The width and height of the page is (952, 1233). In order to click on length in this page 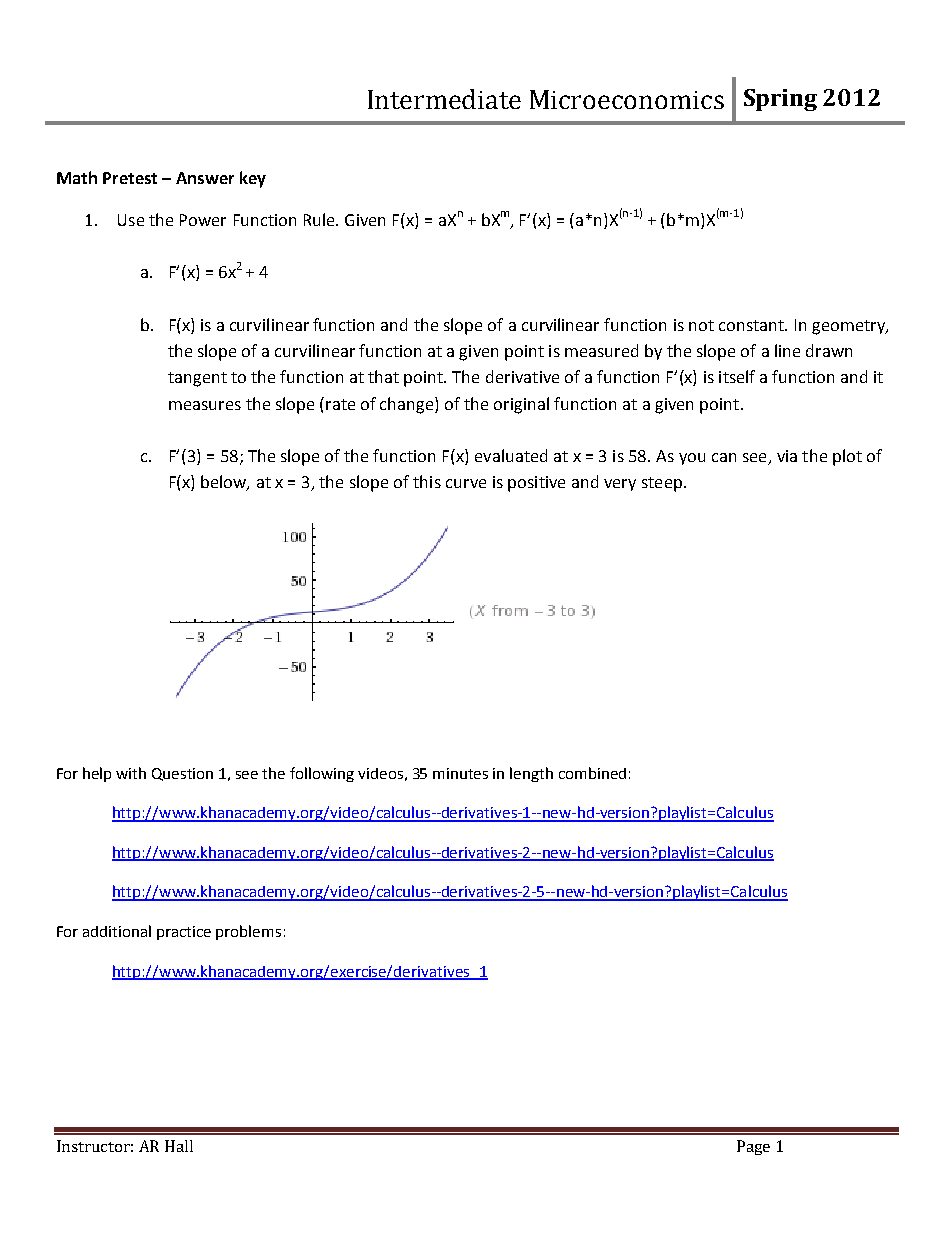, I will do `click(531, 774)`.
